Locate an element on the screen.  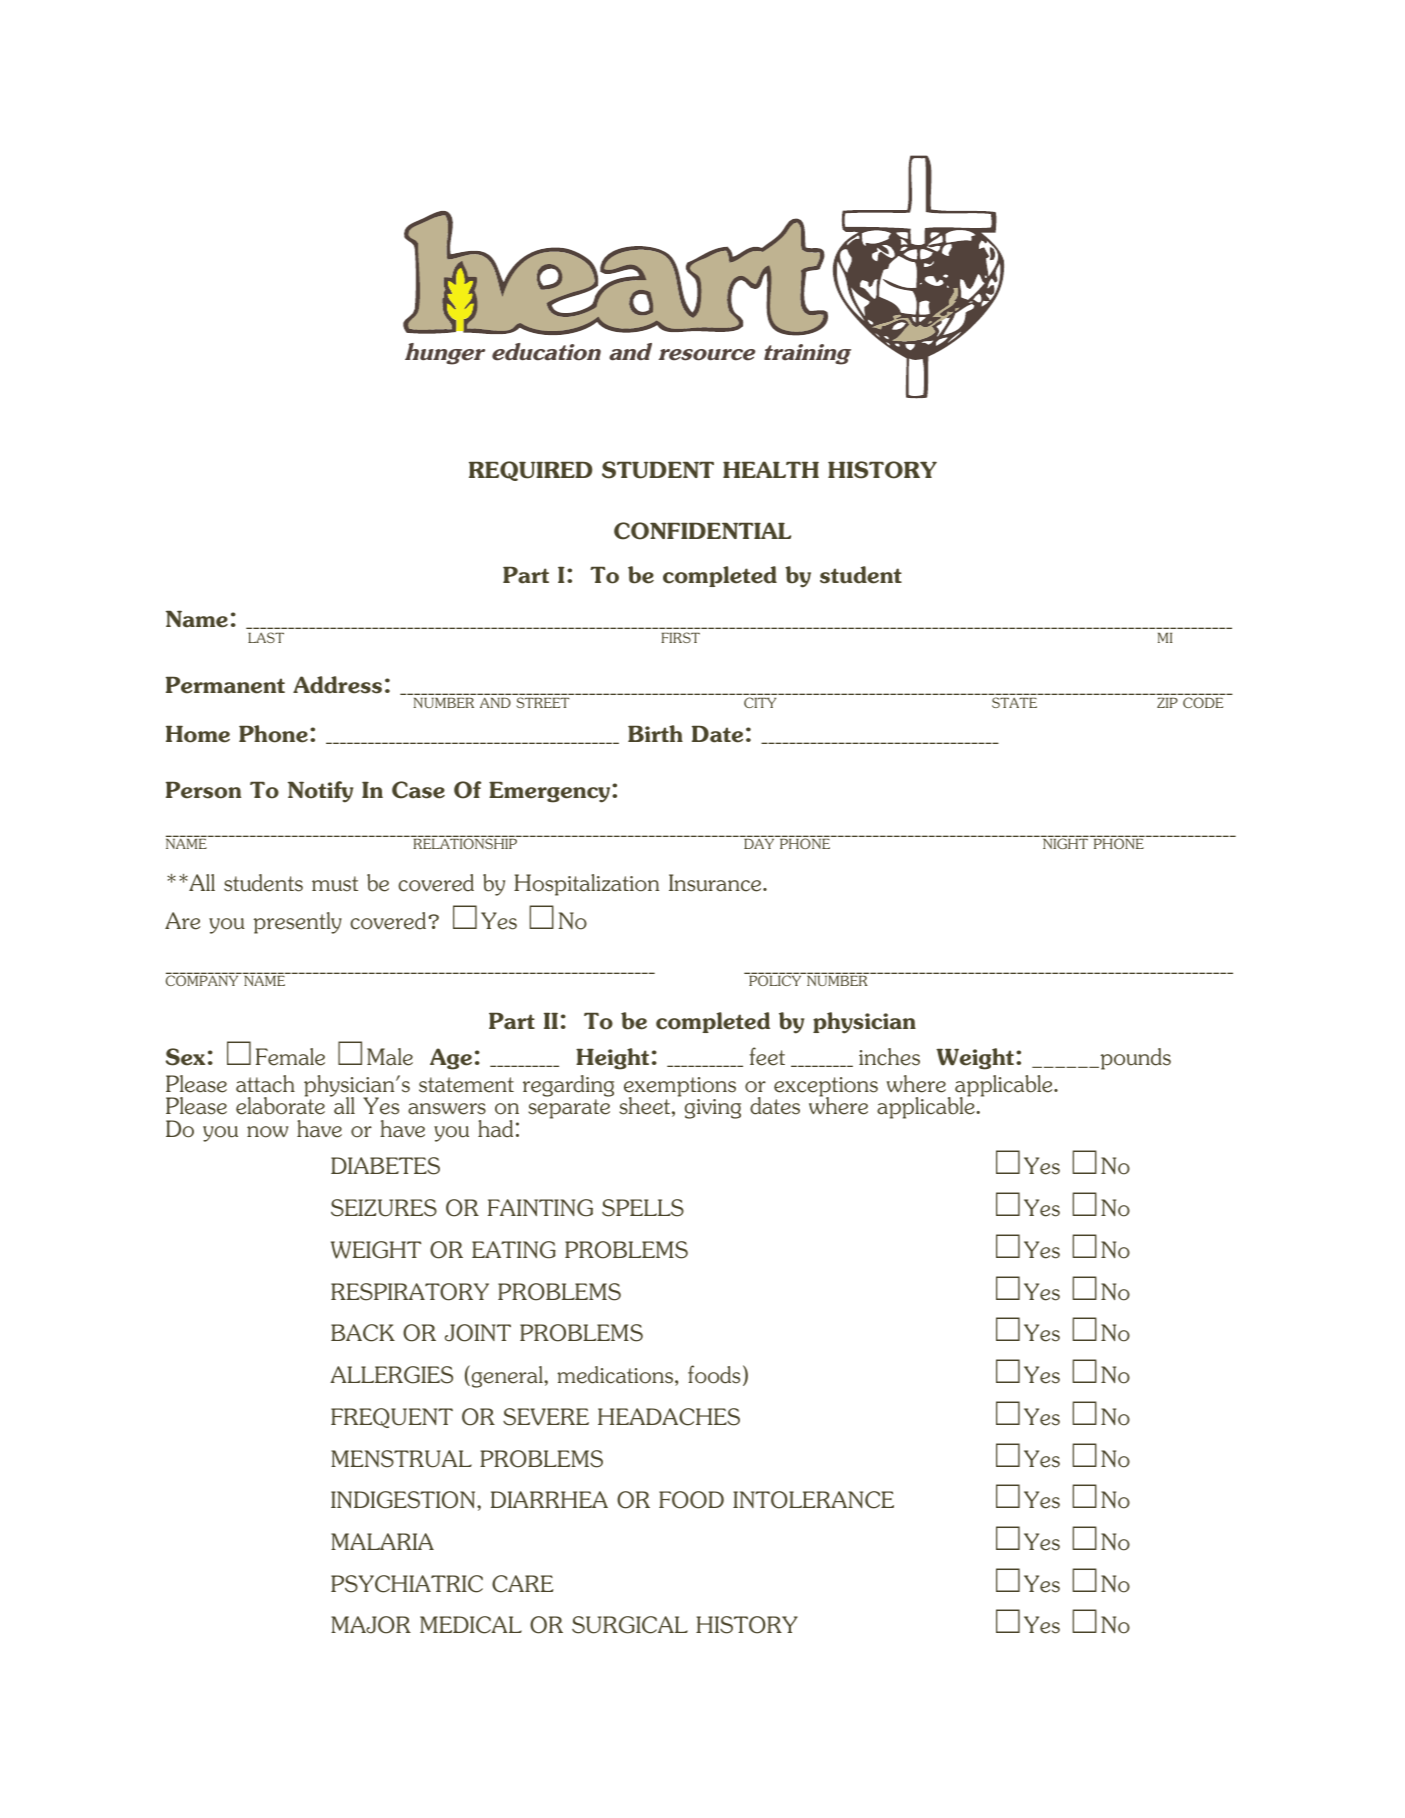
SURGICAL is located at coordinates (630, 1625).
